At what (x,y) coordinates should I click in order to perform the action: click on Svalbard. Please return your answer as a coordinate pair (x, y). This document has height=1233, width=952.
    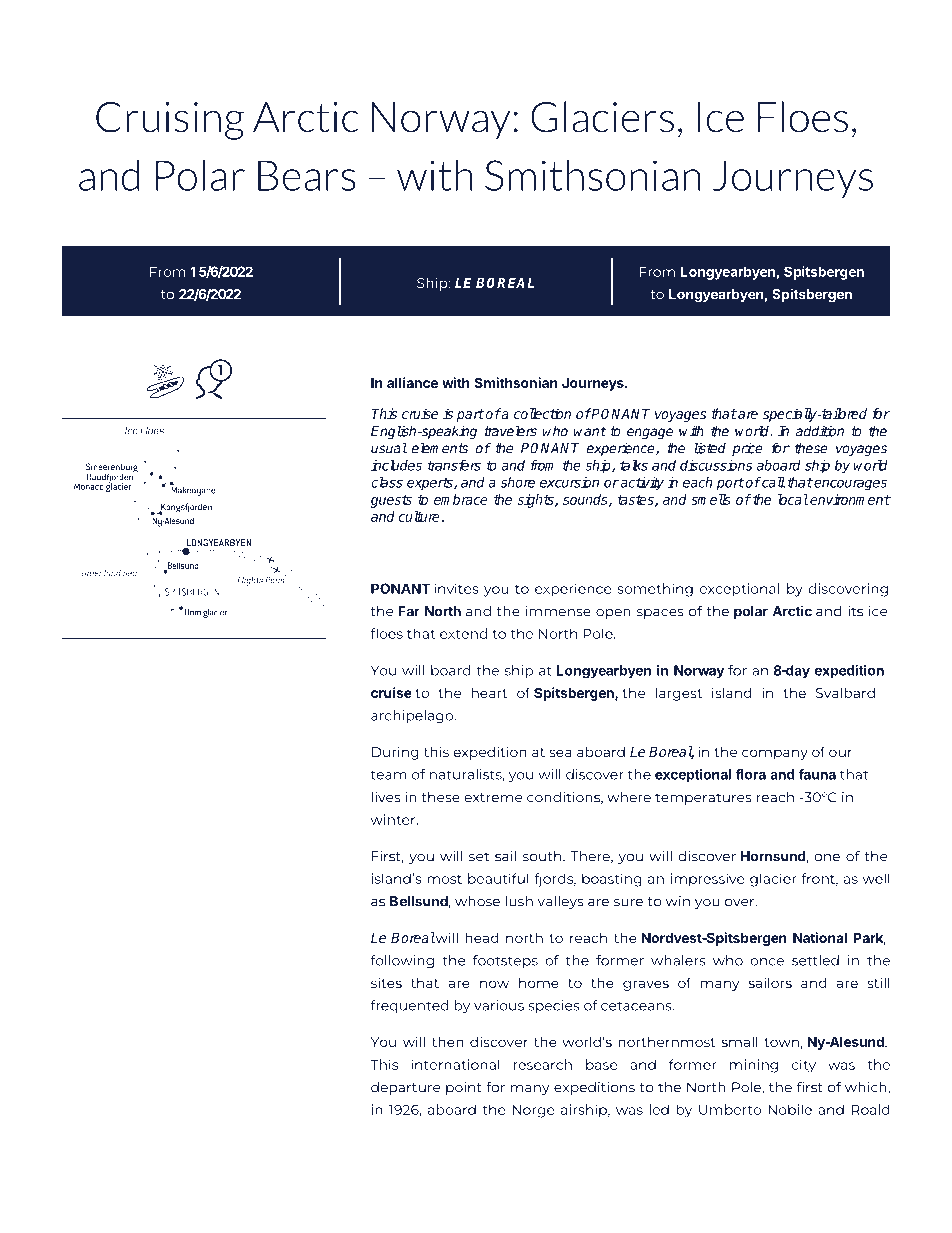
    Looking at the image, I should click on (845, 692).
